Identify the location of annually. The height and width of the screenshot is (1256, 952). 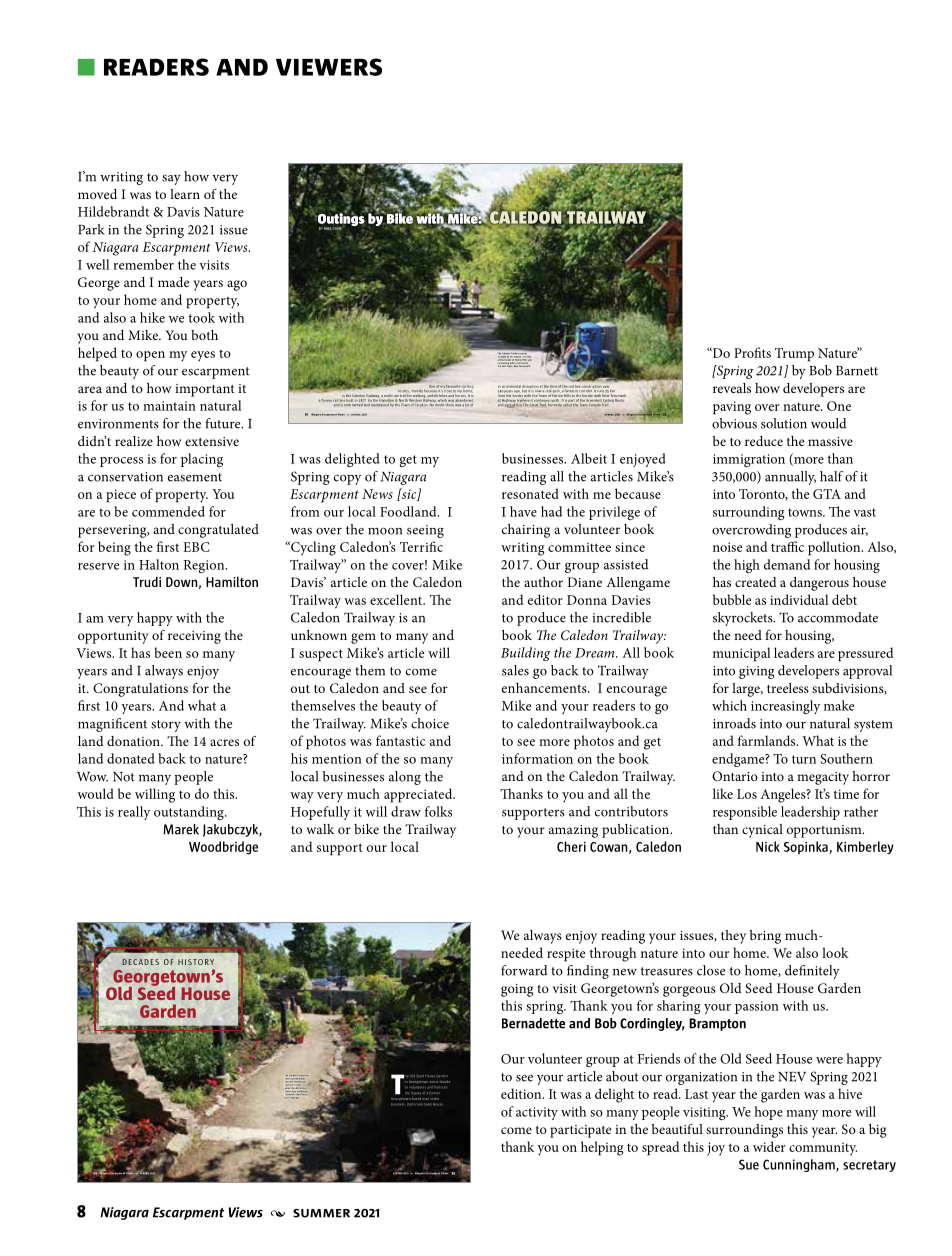
(790, 478).
